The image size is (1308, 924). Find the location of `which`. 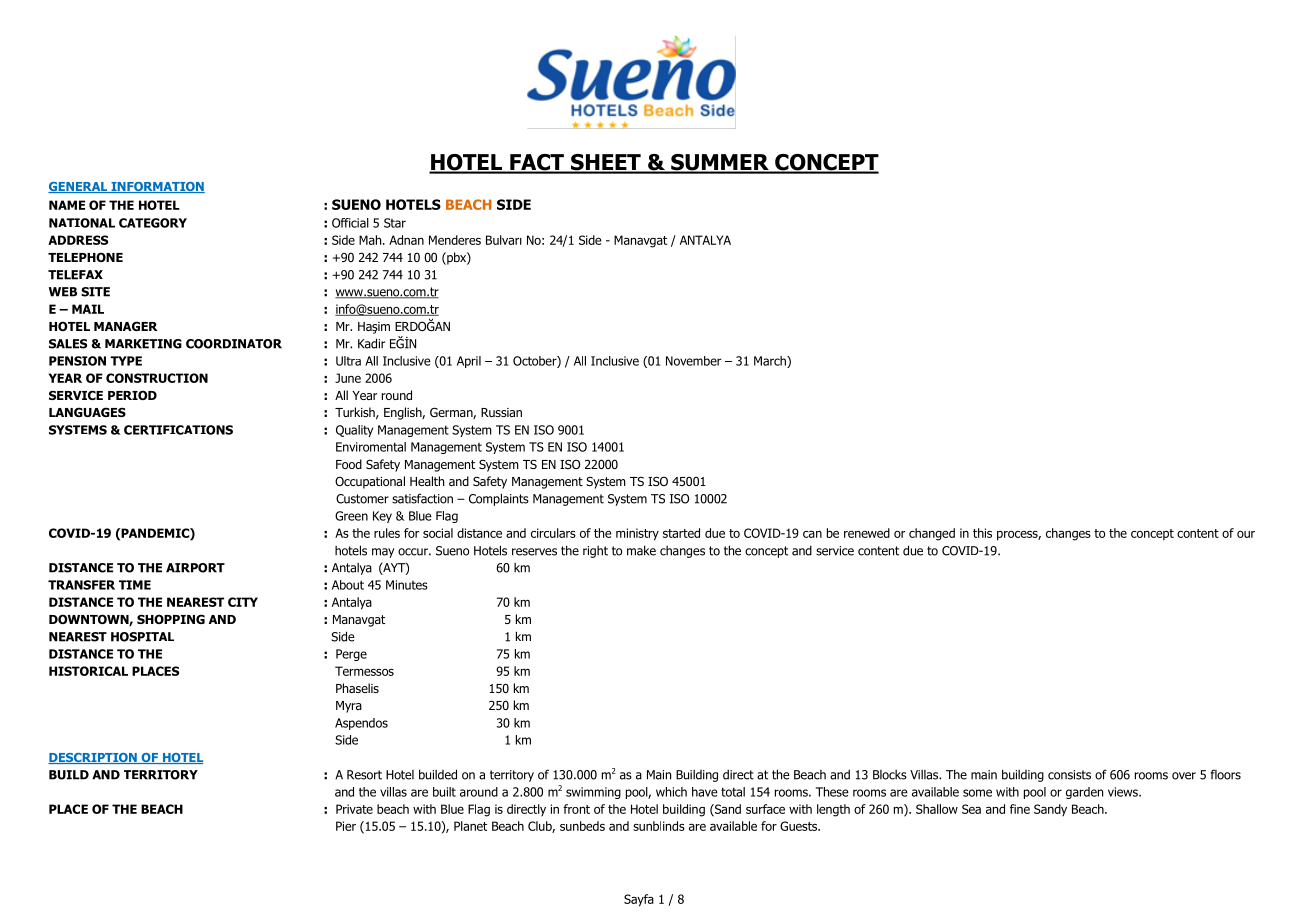

which is located at coordinates (671, 792).
